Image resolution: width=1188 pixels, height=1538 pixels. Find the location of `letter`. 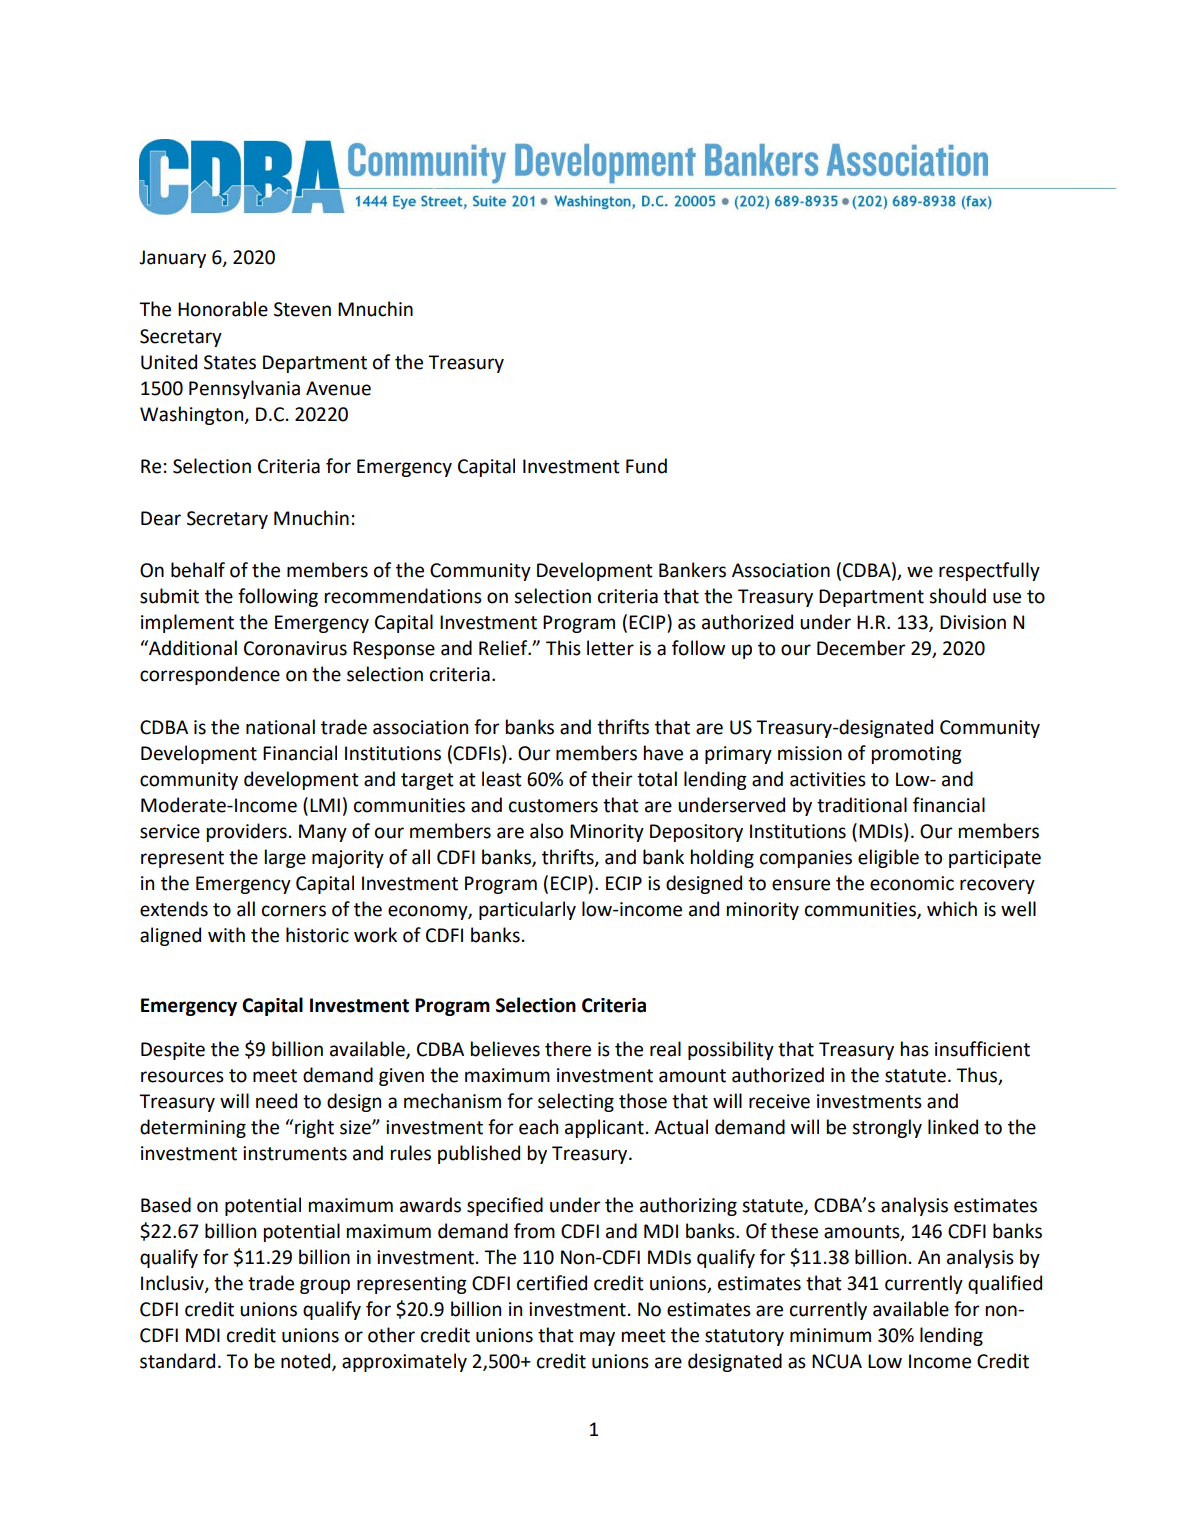

letter is located at coordinates (610, 648).
